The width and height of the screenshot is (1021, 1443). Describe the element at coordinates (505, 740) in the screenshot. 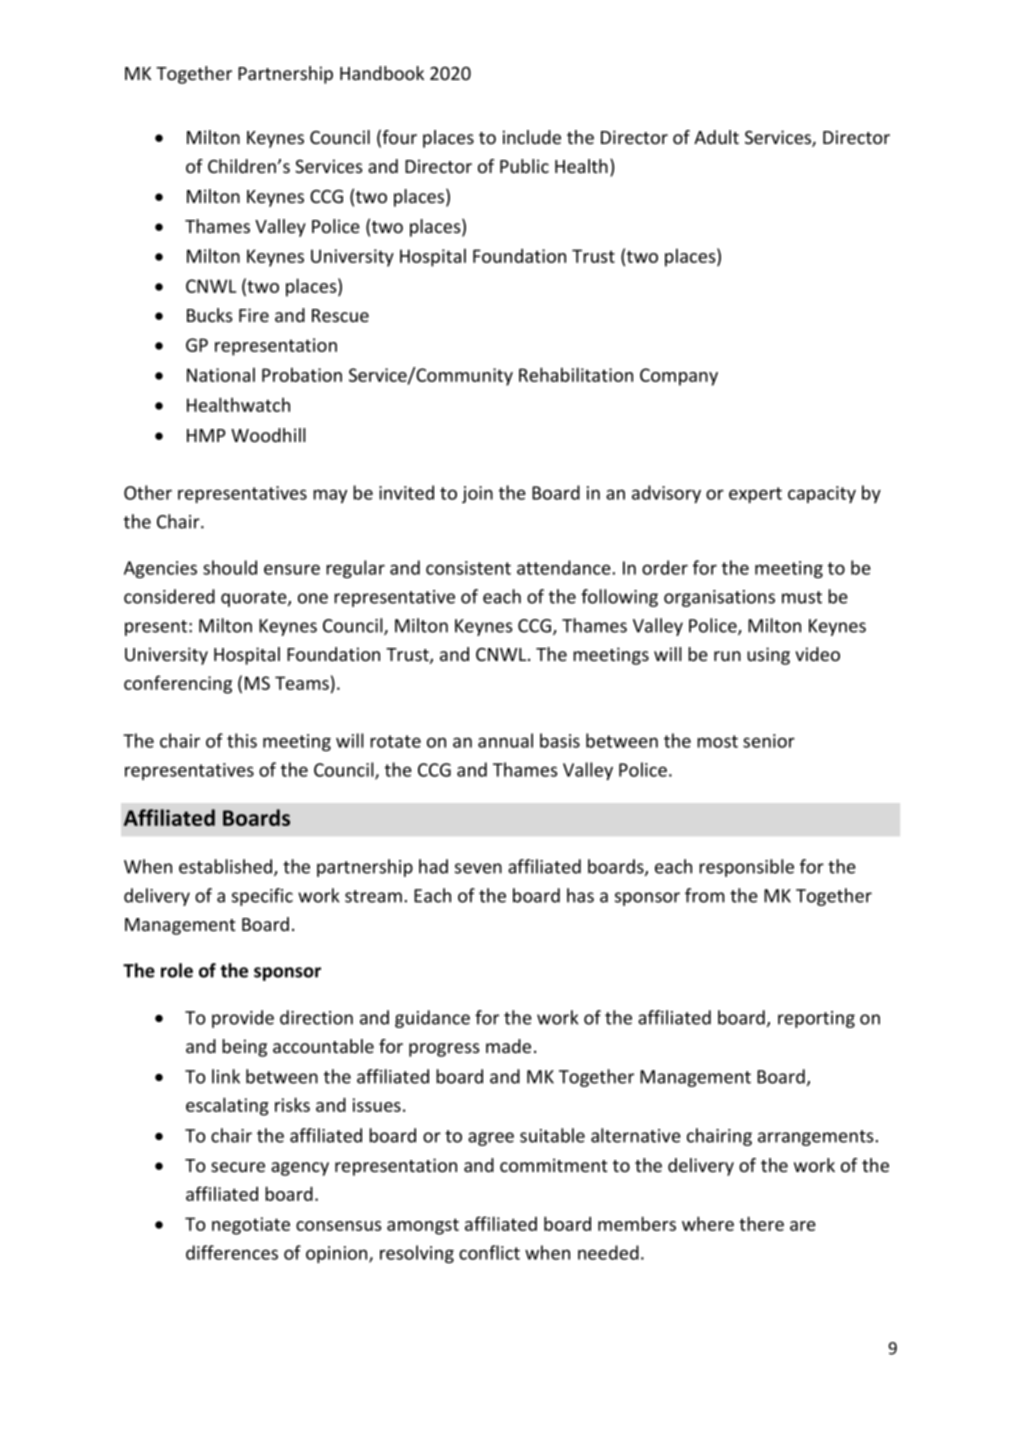

I see `annual` at that location.
